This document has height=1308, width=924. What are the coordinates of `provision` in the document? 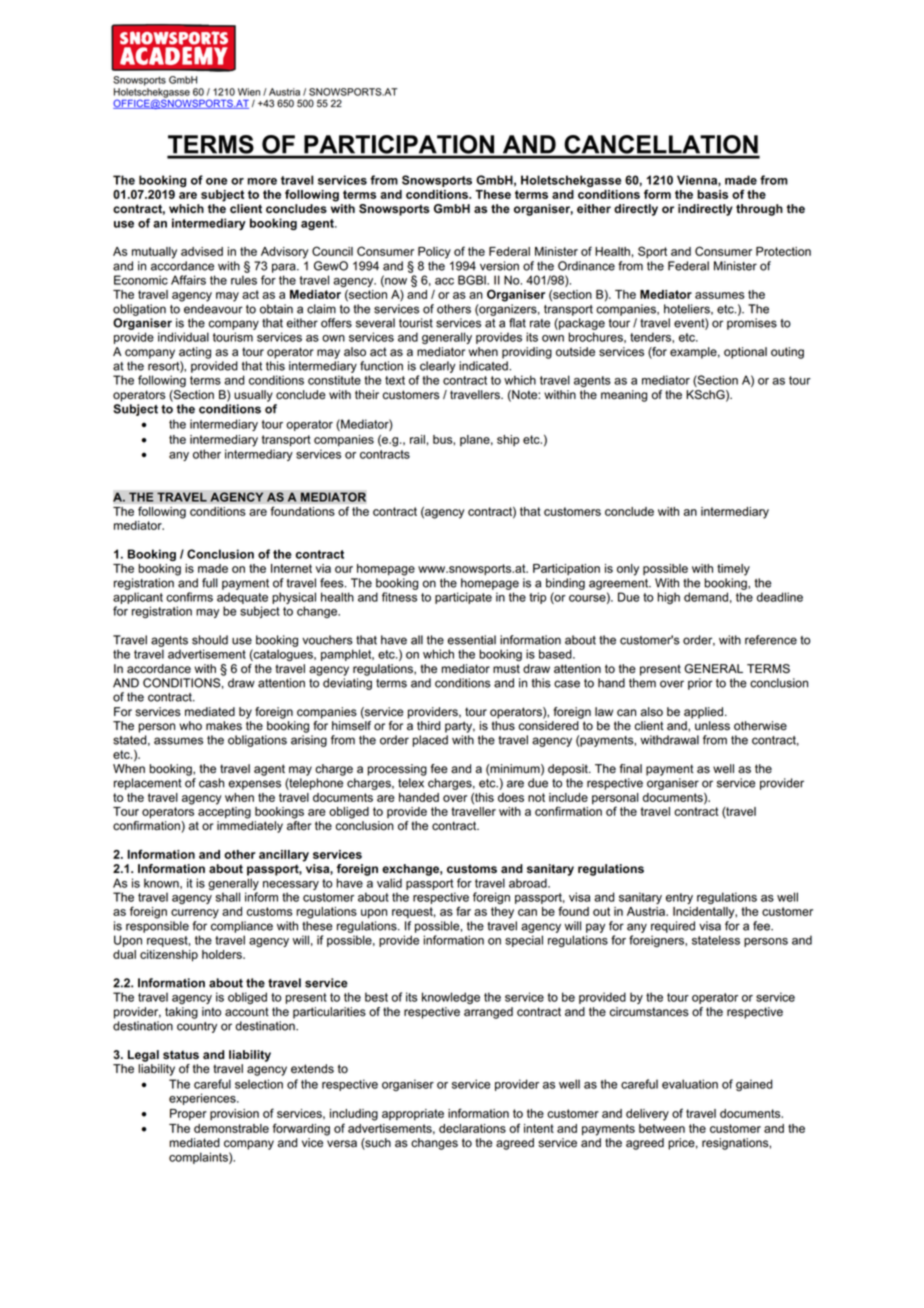 It's located at (234, 1114).
